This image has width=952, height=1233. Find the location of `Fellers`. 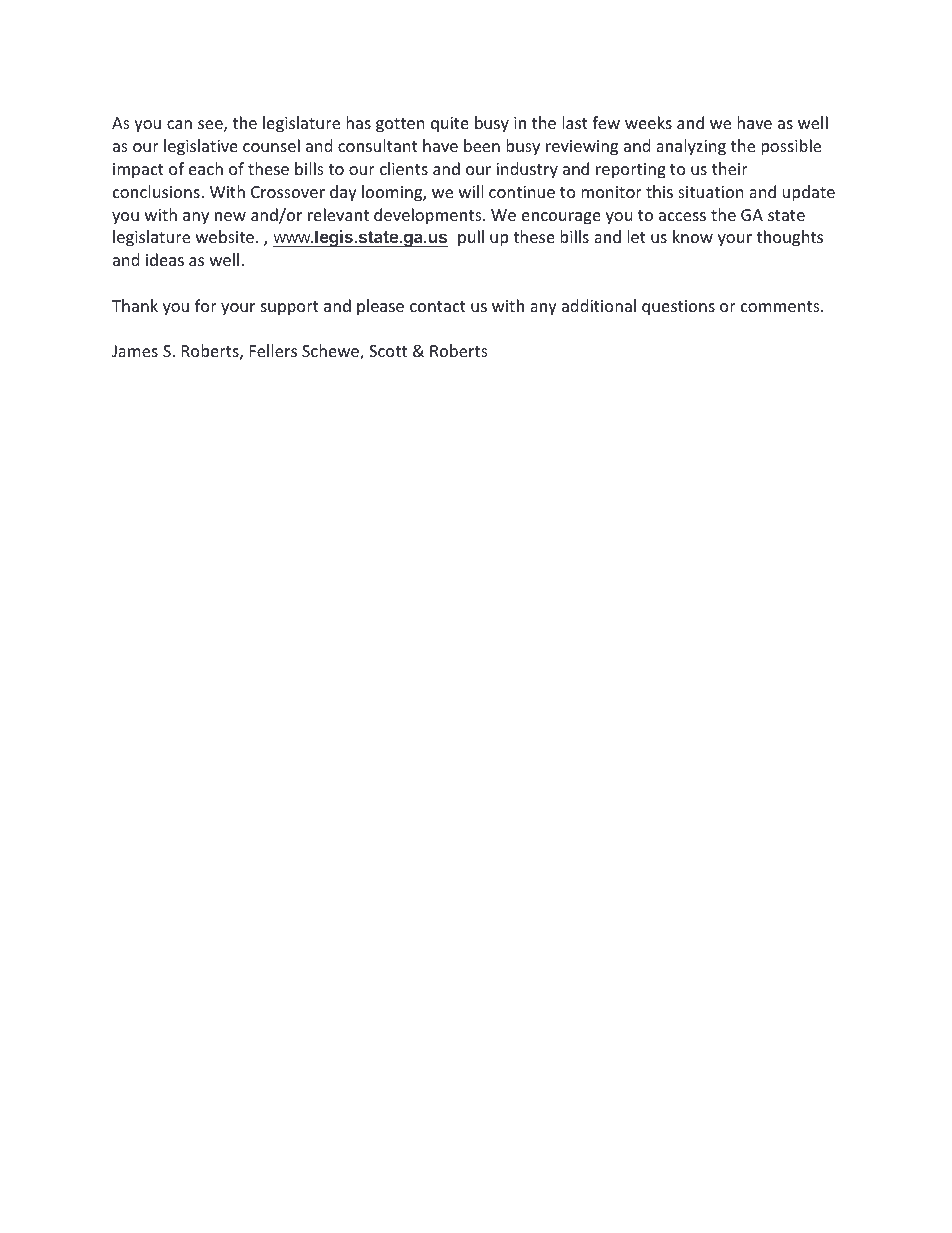

Fellers is located at coordinates (273, 350).
